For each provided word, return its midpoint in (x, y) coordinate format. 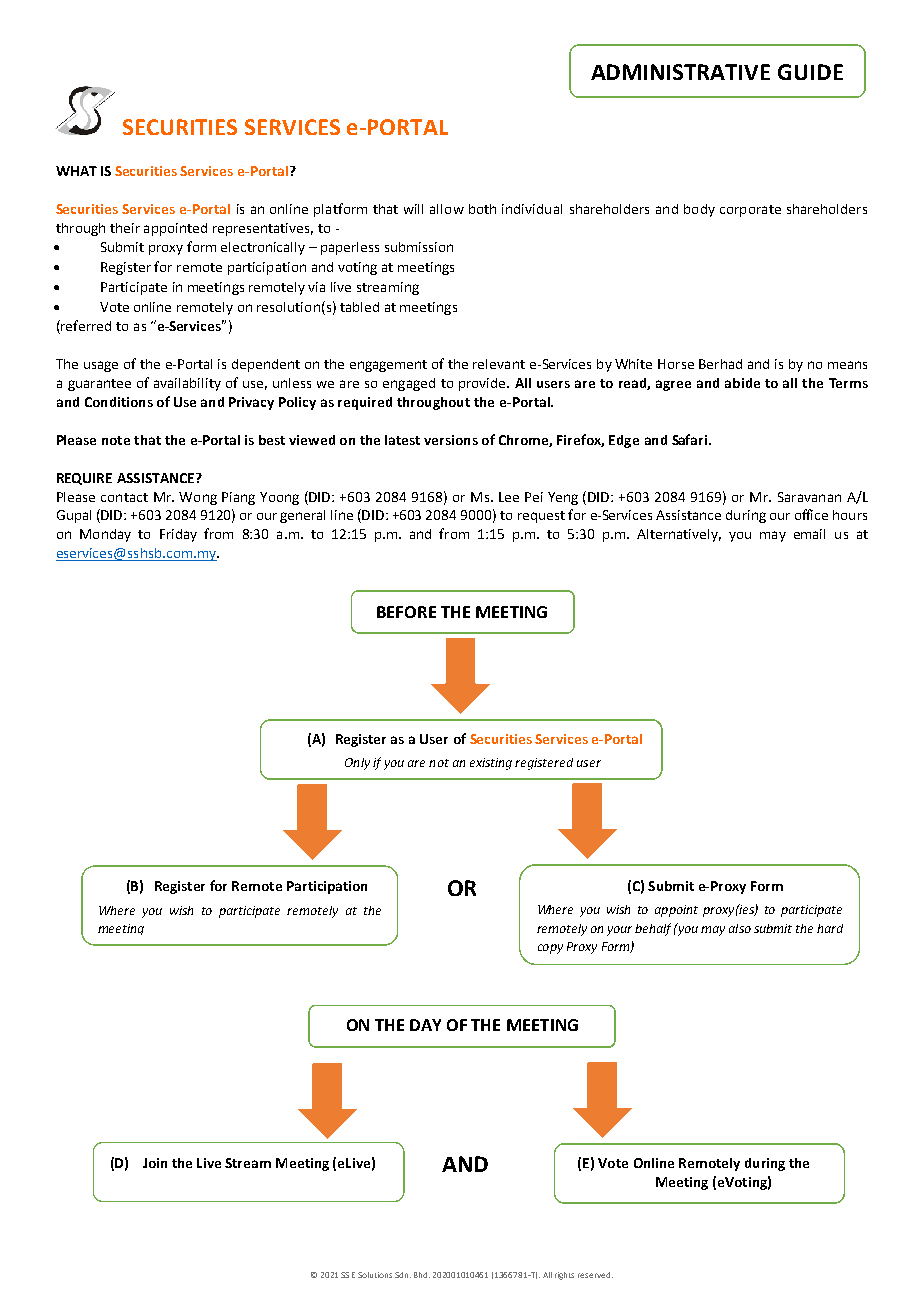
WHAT (76, 171)
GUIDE (810, 72)
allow (447, 209)
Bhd (422, 1275)
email (809, 534)
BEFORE (406, 612)
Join (155, 1163)
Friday (178, 535)
